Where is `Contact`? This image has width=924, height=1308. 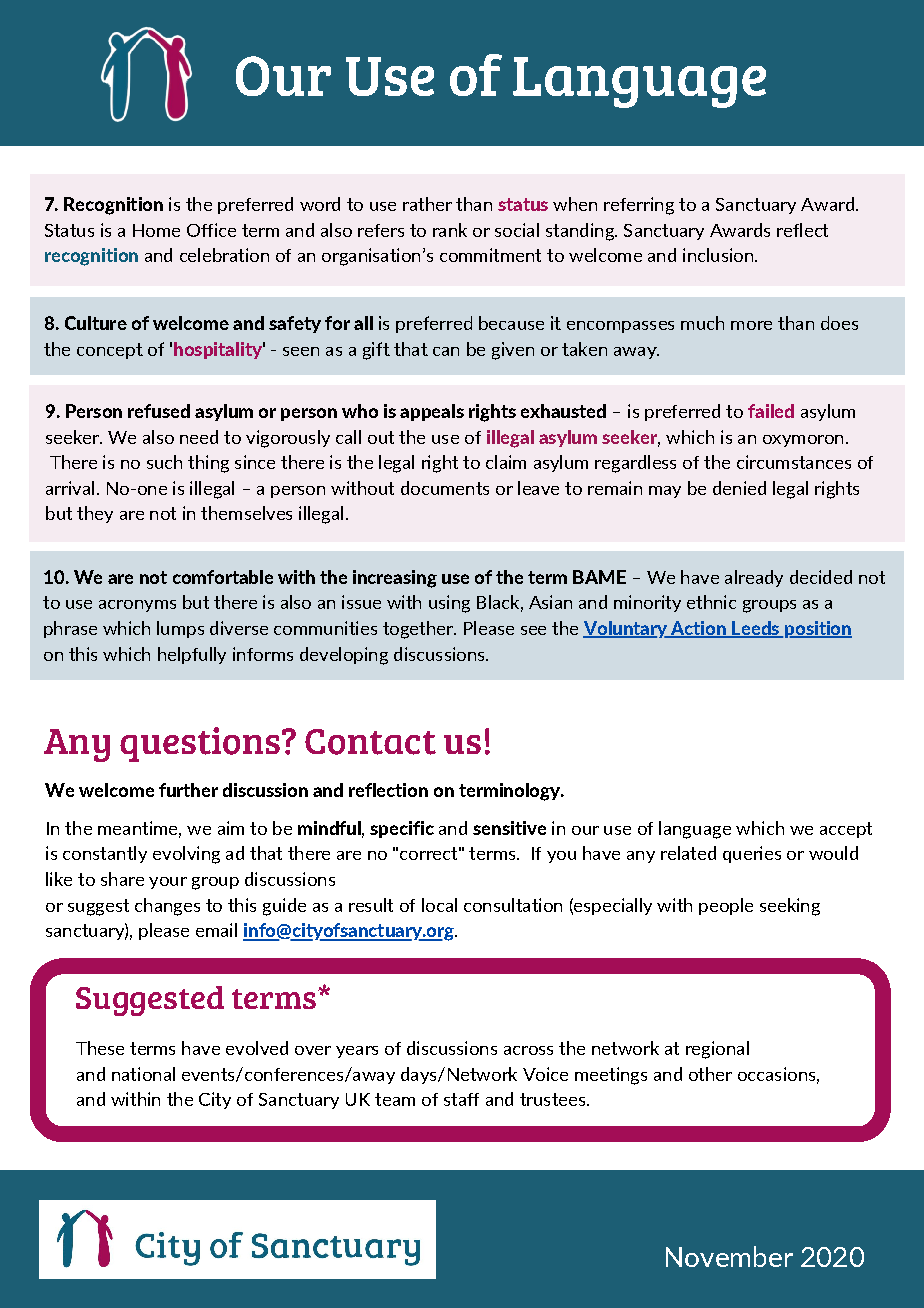 Contact is located at coordinates (370, 742).
